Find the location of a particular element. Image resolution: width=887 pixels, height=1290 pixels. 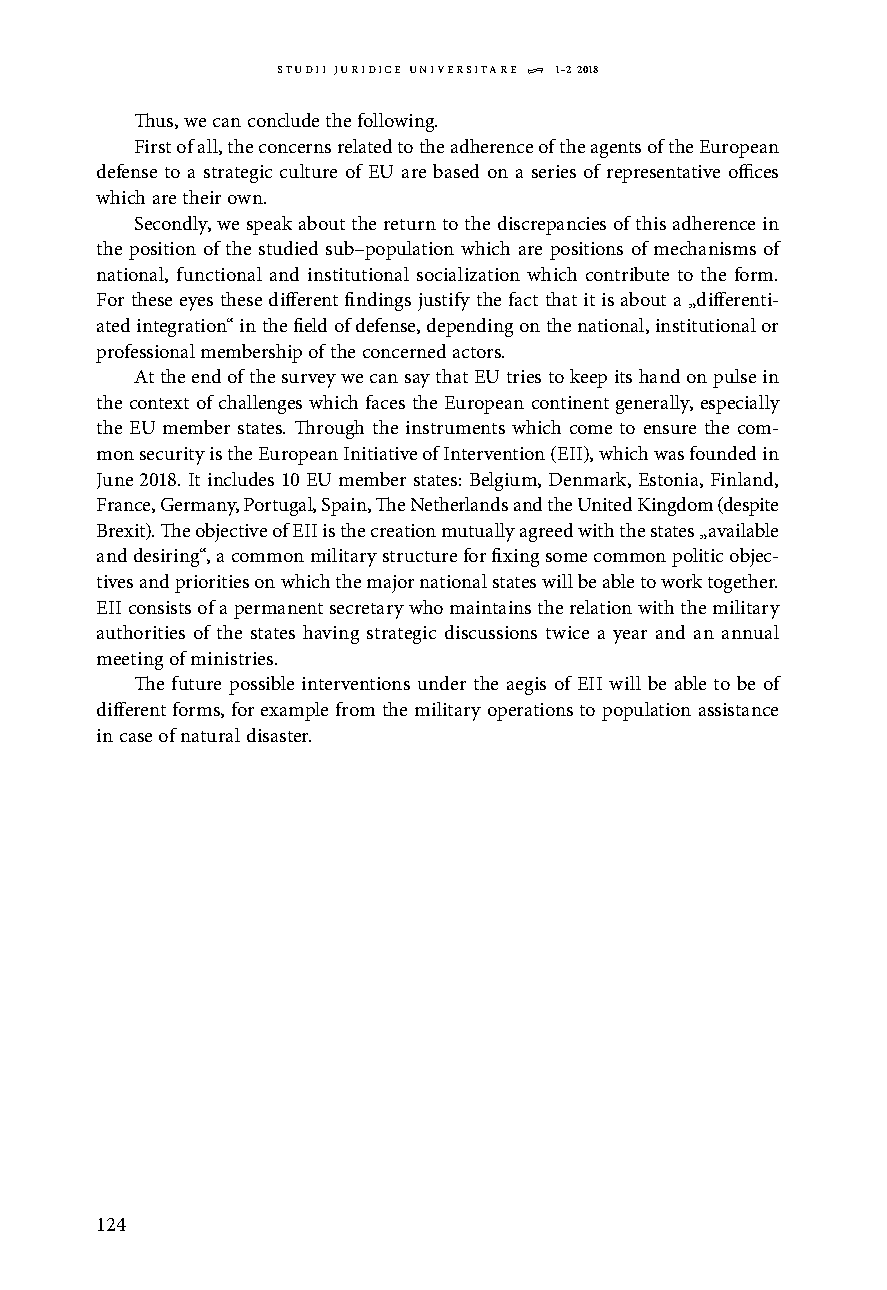

eyes is located at coordinates (196, 304).
